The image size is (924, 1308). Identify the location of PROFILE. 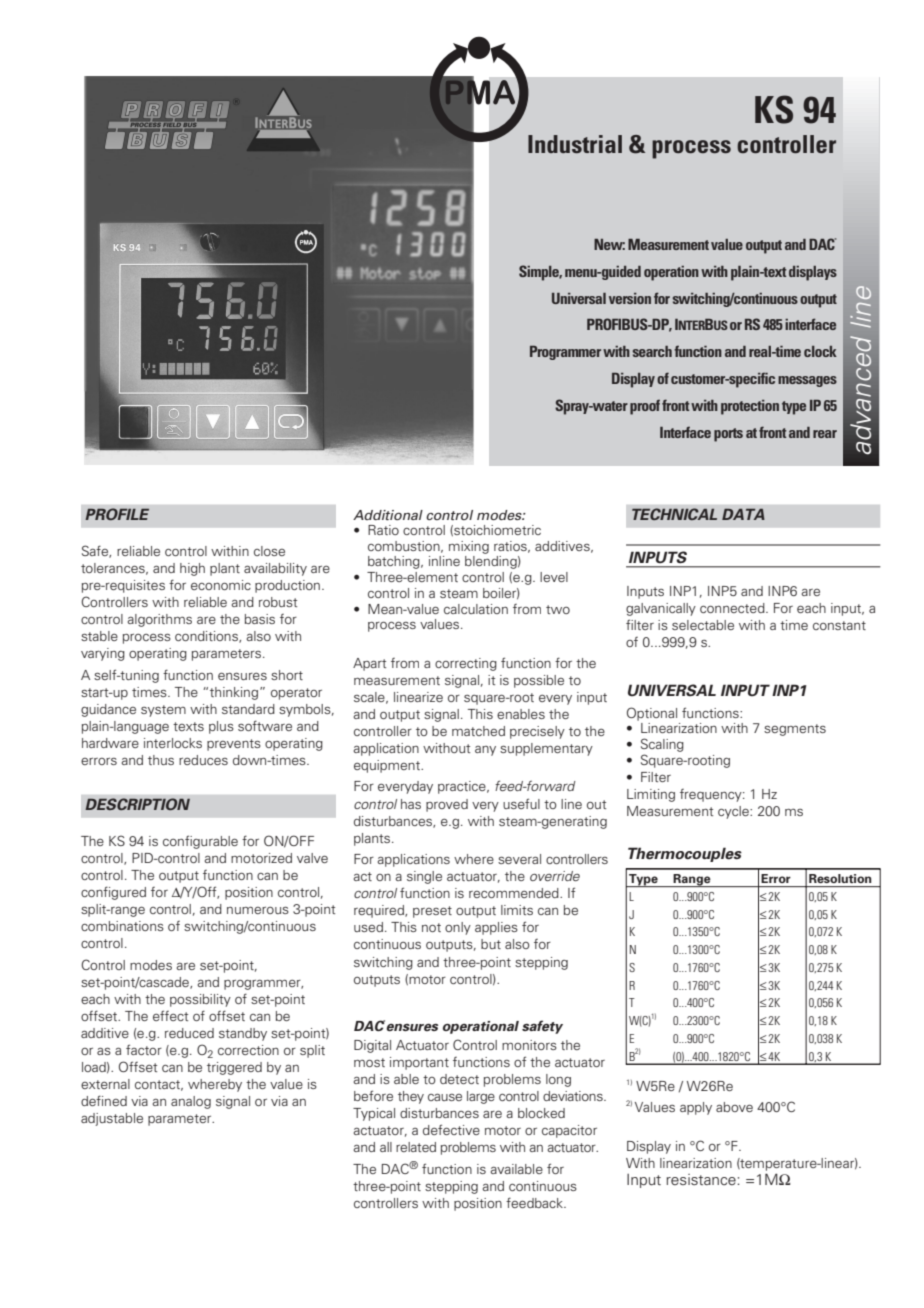
(117, 514).
